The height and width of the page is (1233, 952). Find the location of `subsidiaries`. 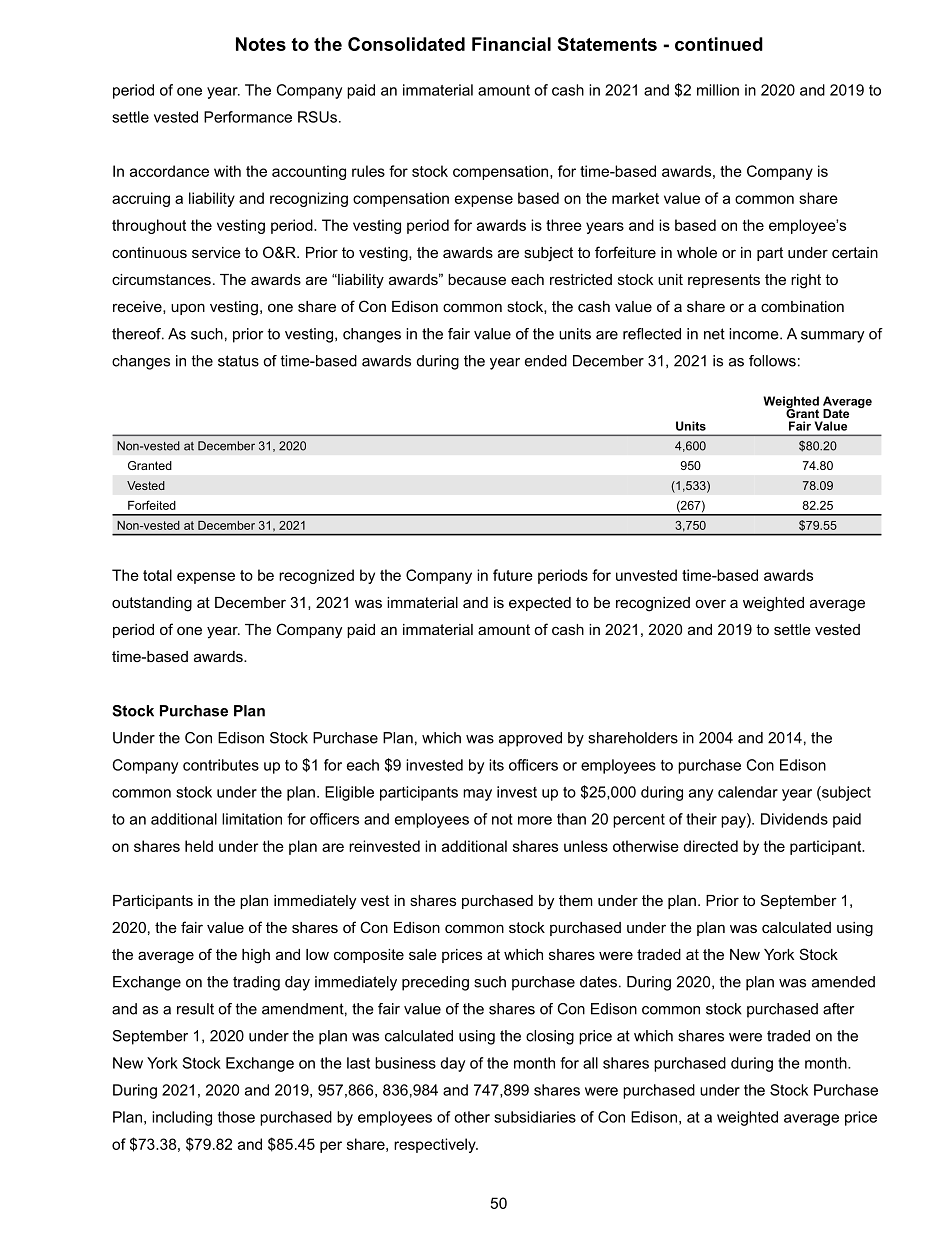

subsidiaries is located at coordinates (535, 1117).
